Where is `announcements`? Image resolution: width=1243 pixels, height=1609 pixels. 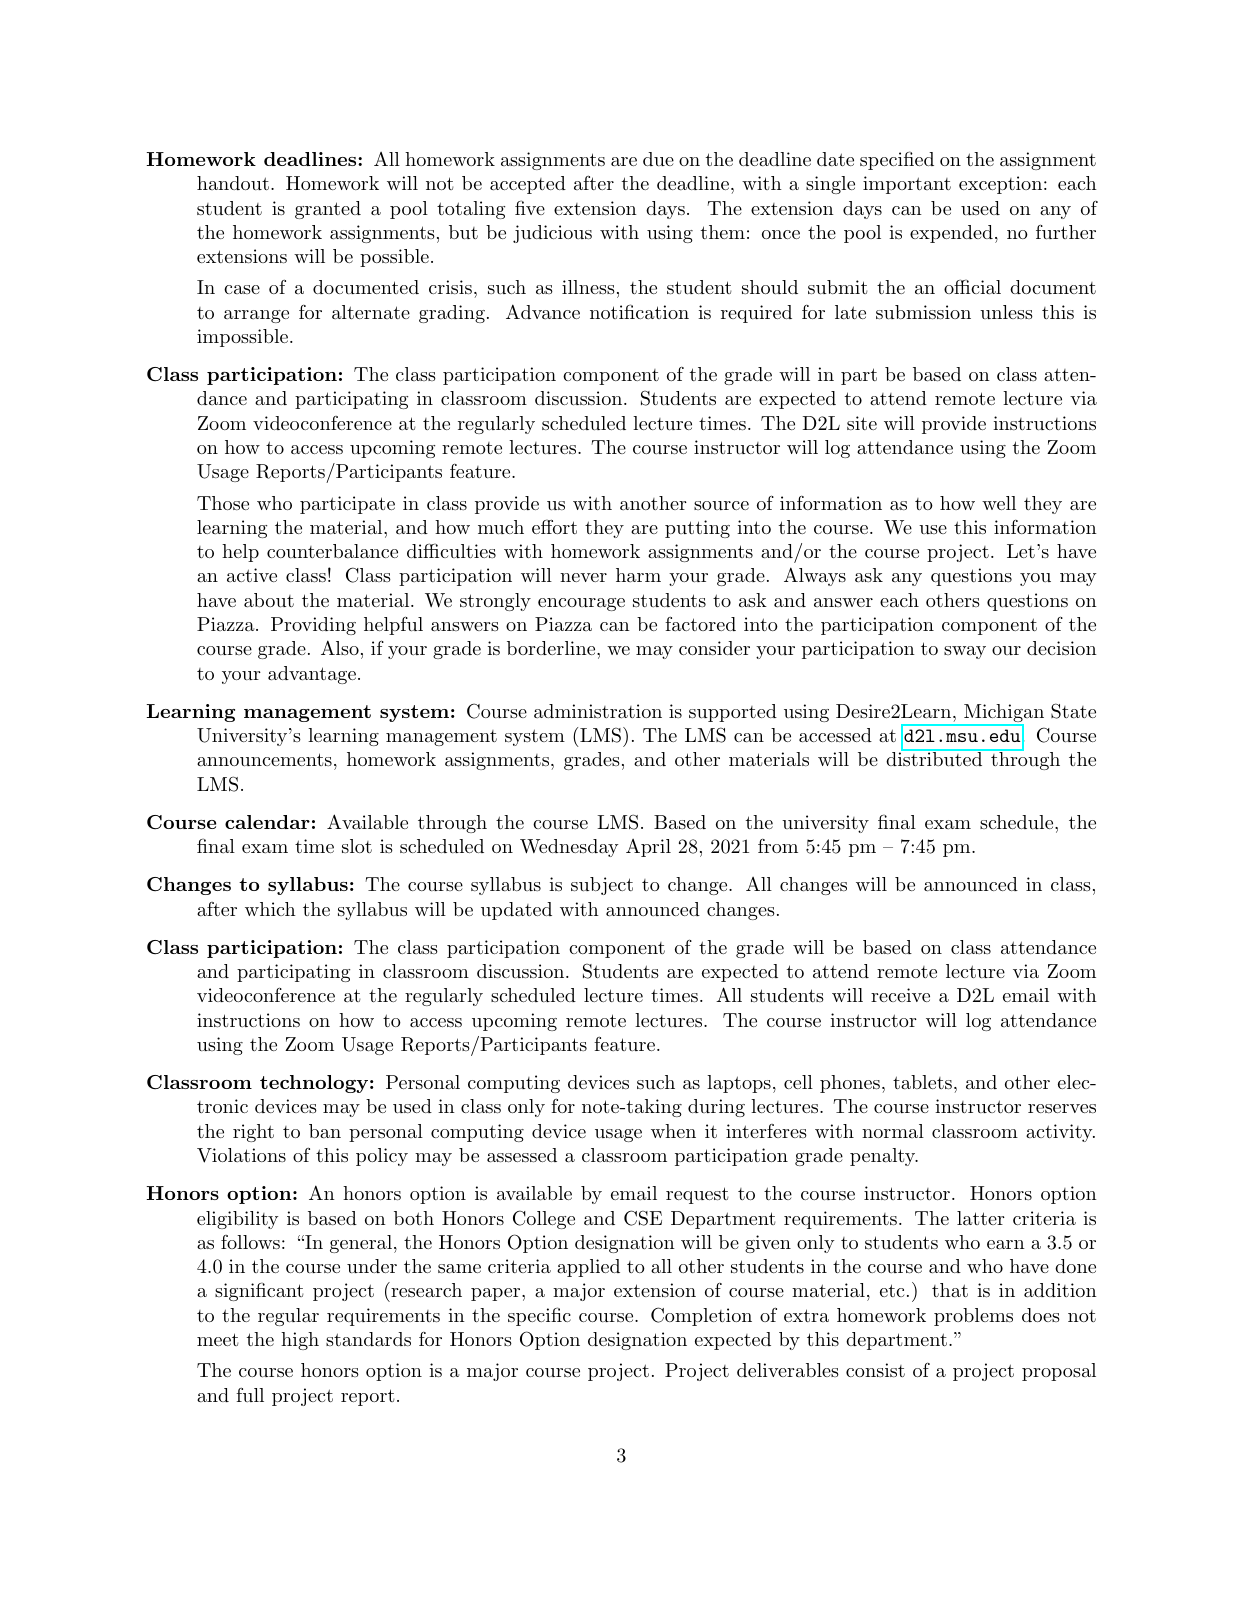 announcements is located at coordinates (264, 759).
